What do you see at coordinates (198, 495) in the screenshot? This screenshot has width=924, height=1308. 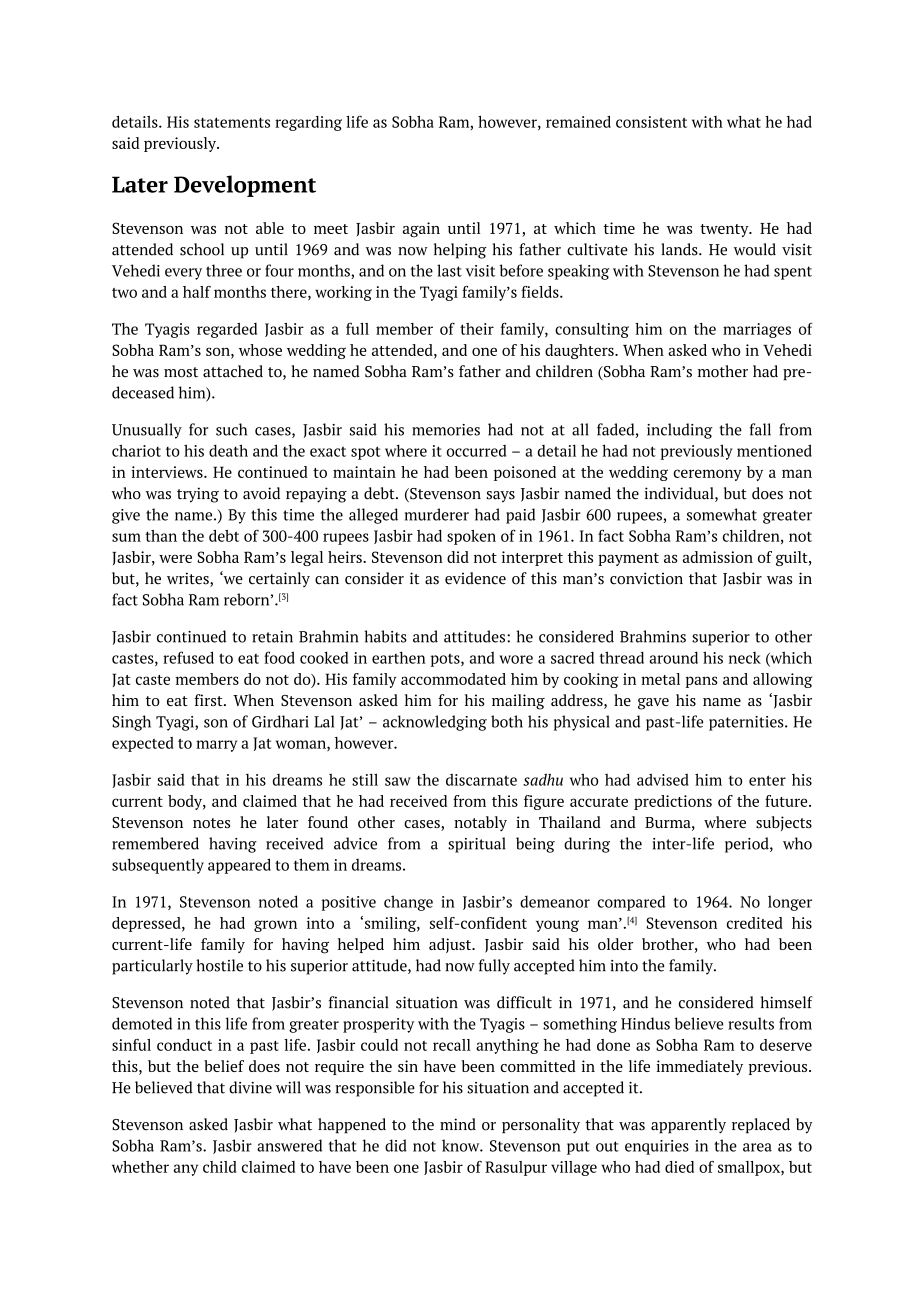 I see `trying` at bounding box center [198, 495].
